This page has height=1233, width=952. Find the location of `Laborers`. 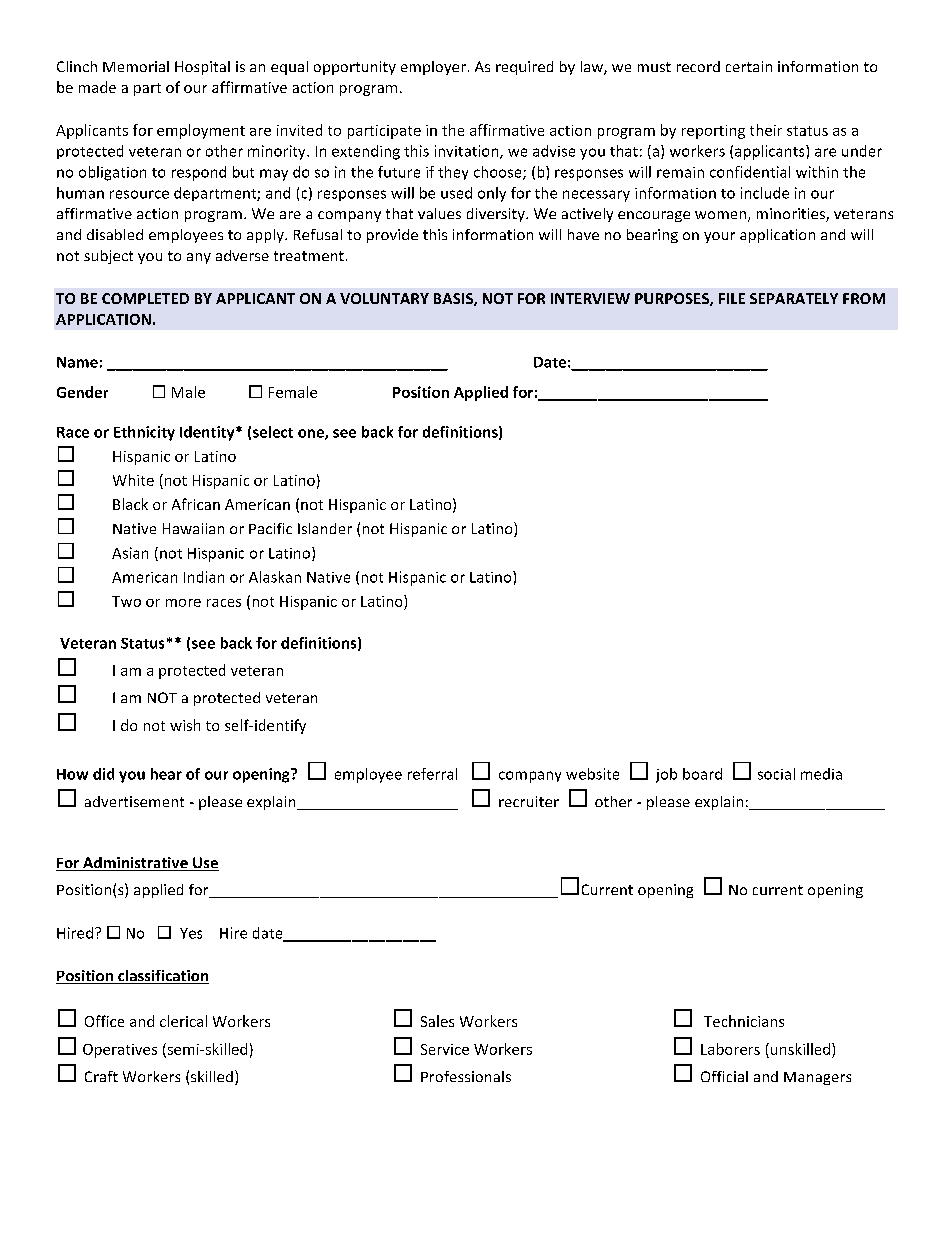

Laborers is located at coordinates (730, 1049).
